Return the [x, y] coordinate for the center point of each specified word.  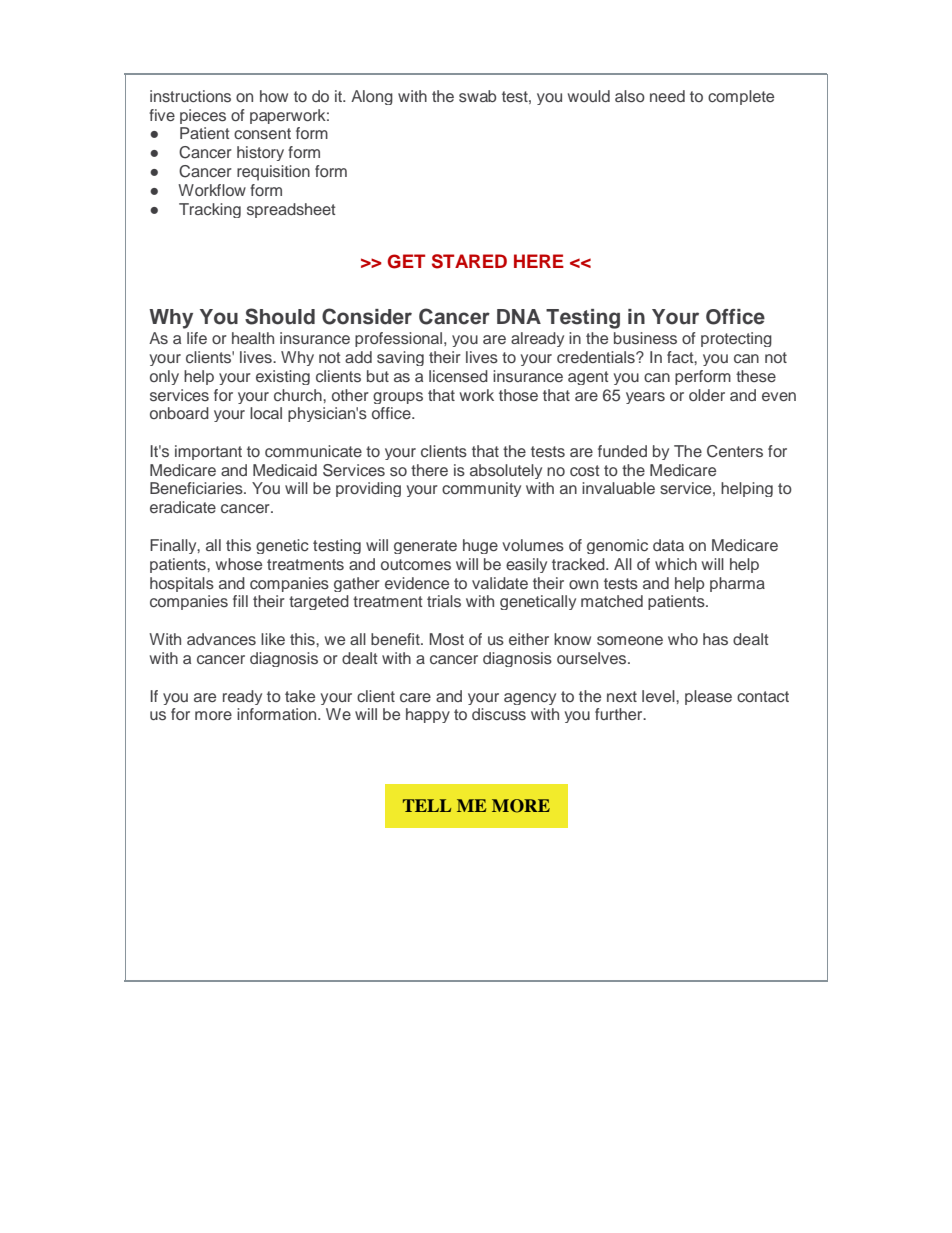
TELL [427, 805]
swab [477, 96]
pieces [203, 116]
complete [741, 97]
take [300, 696]
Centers [735, 451]
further [620, 714]
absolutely [506, 471]
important [208, 452]
